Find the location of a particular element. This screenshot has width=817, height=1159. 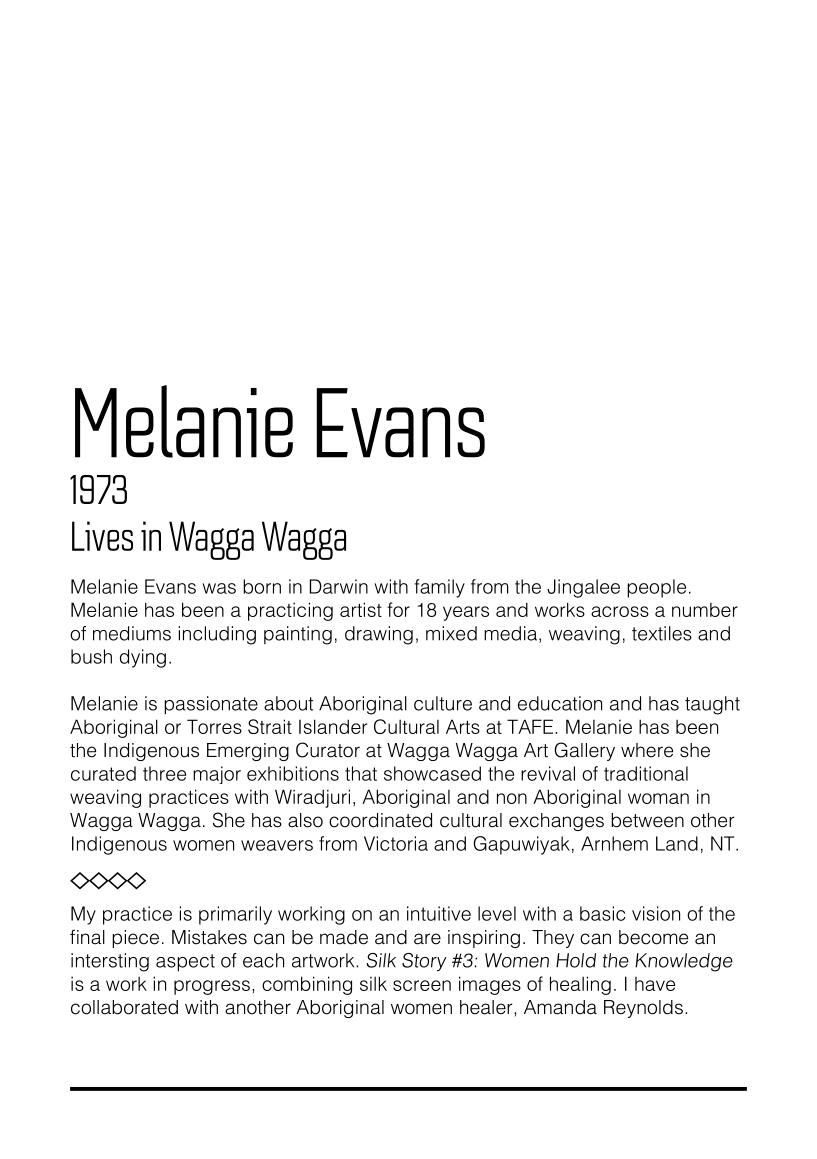

dying is located at coordinates (143, 658).
